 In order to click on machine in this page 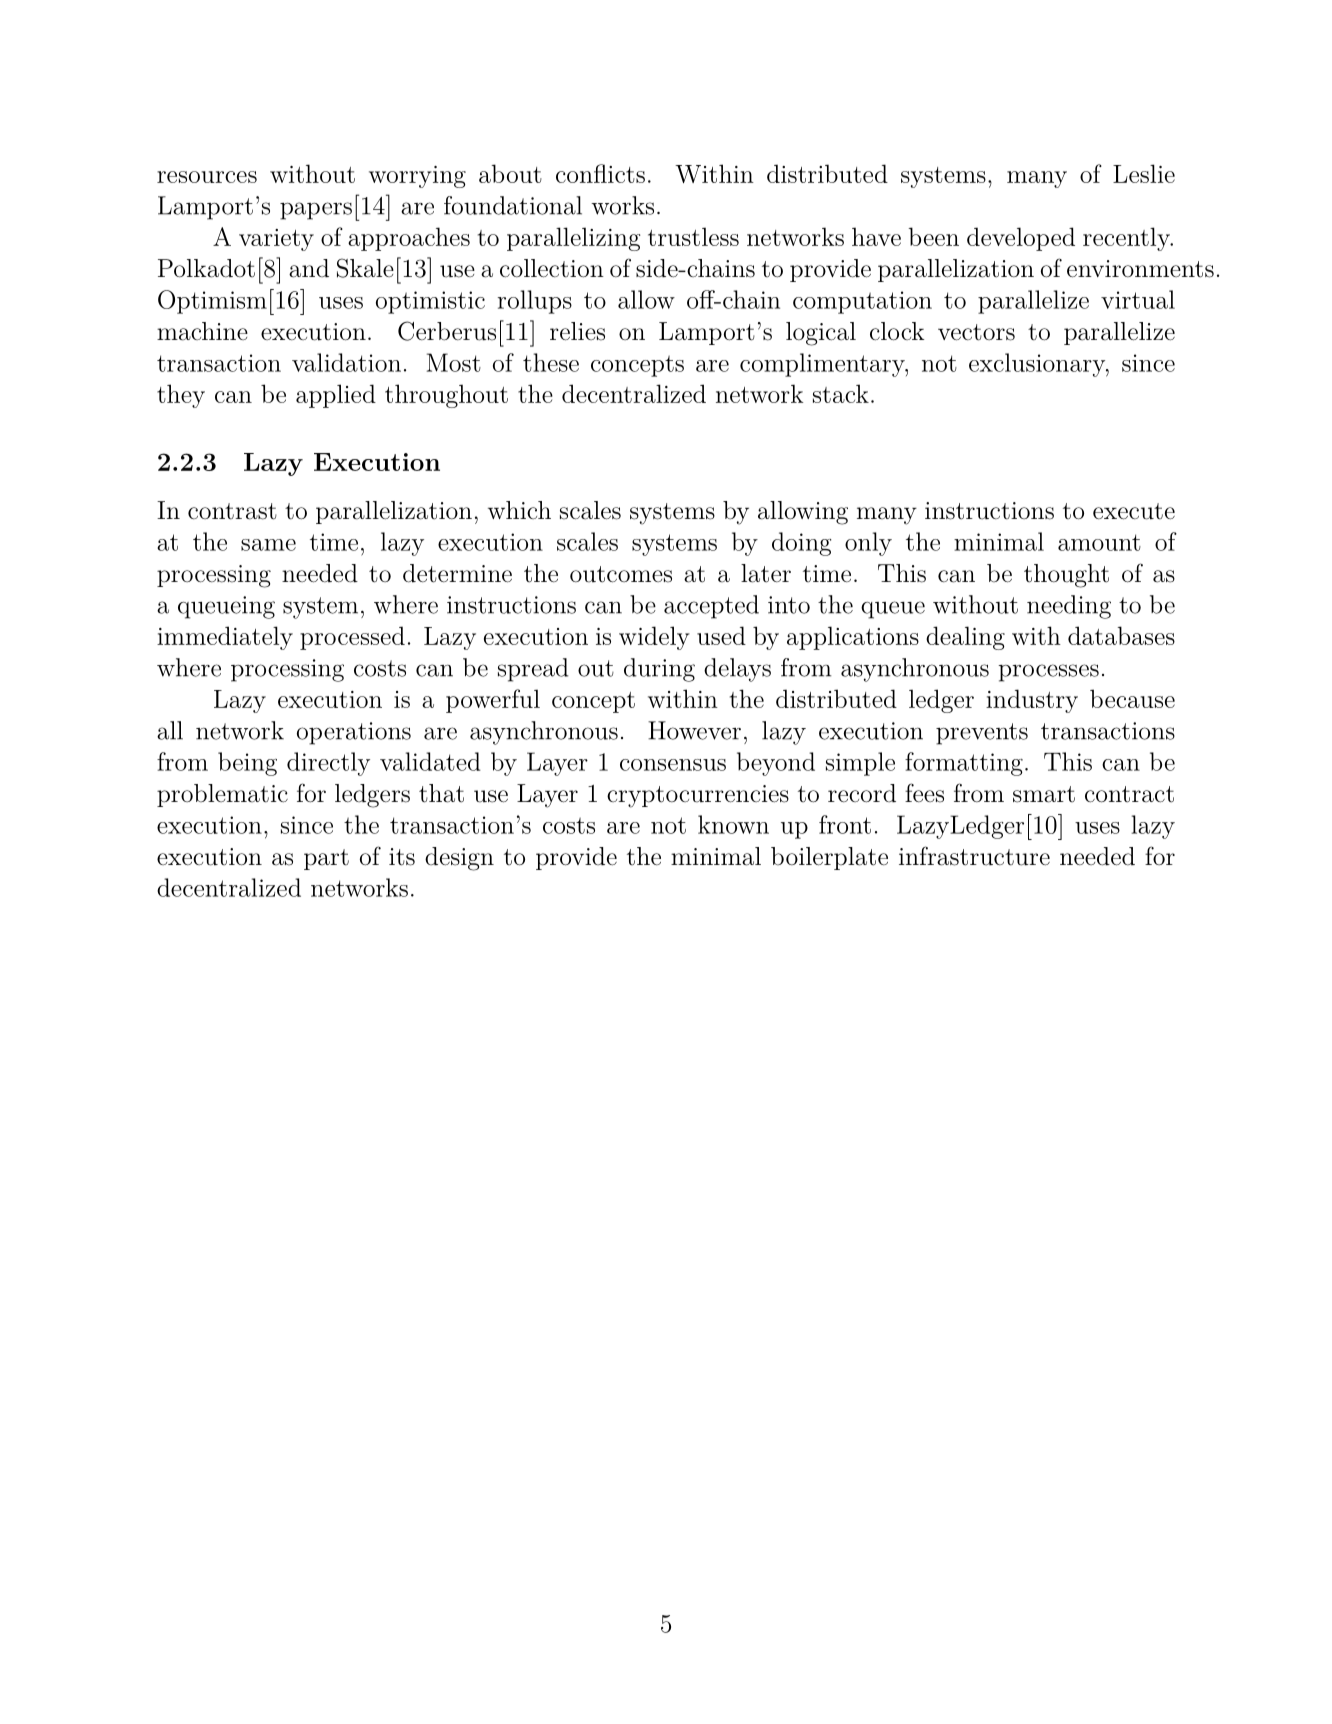, I will do `click(202, 331)`.
